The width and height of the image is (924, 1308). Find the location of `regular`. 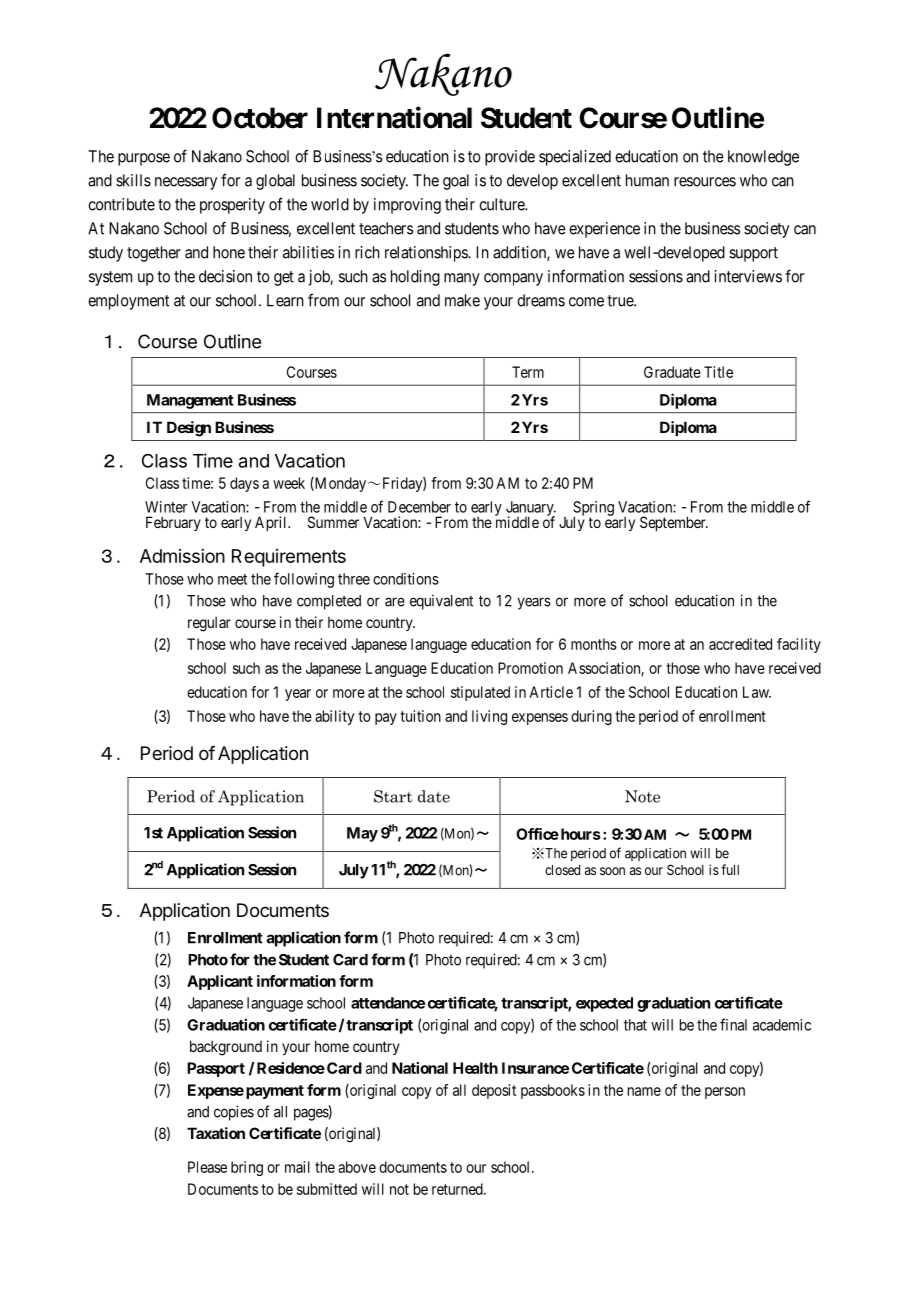

regular is located at coordinates (209, 624).
